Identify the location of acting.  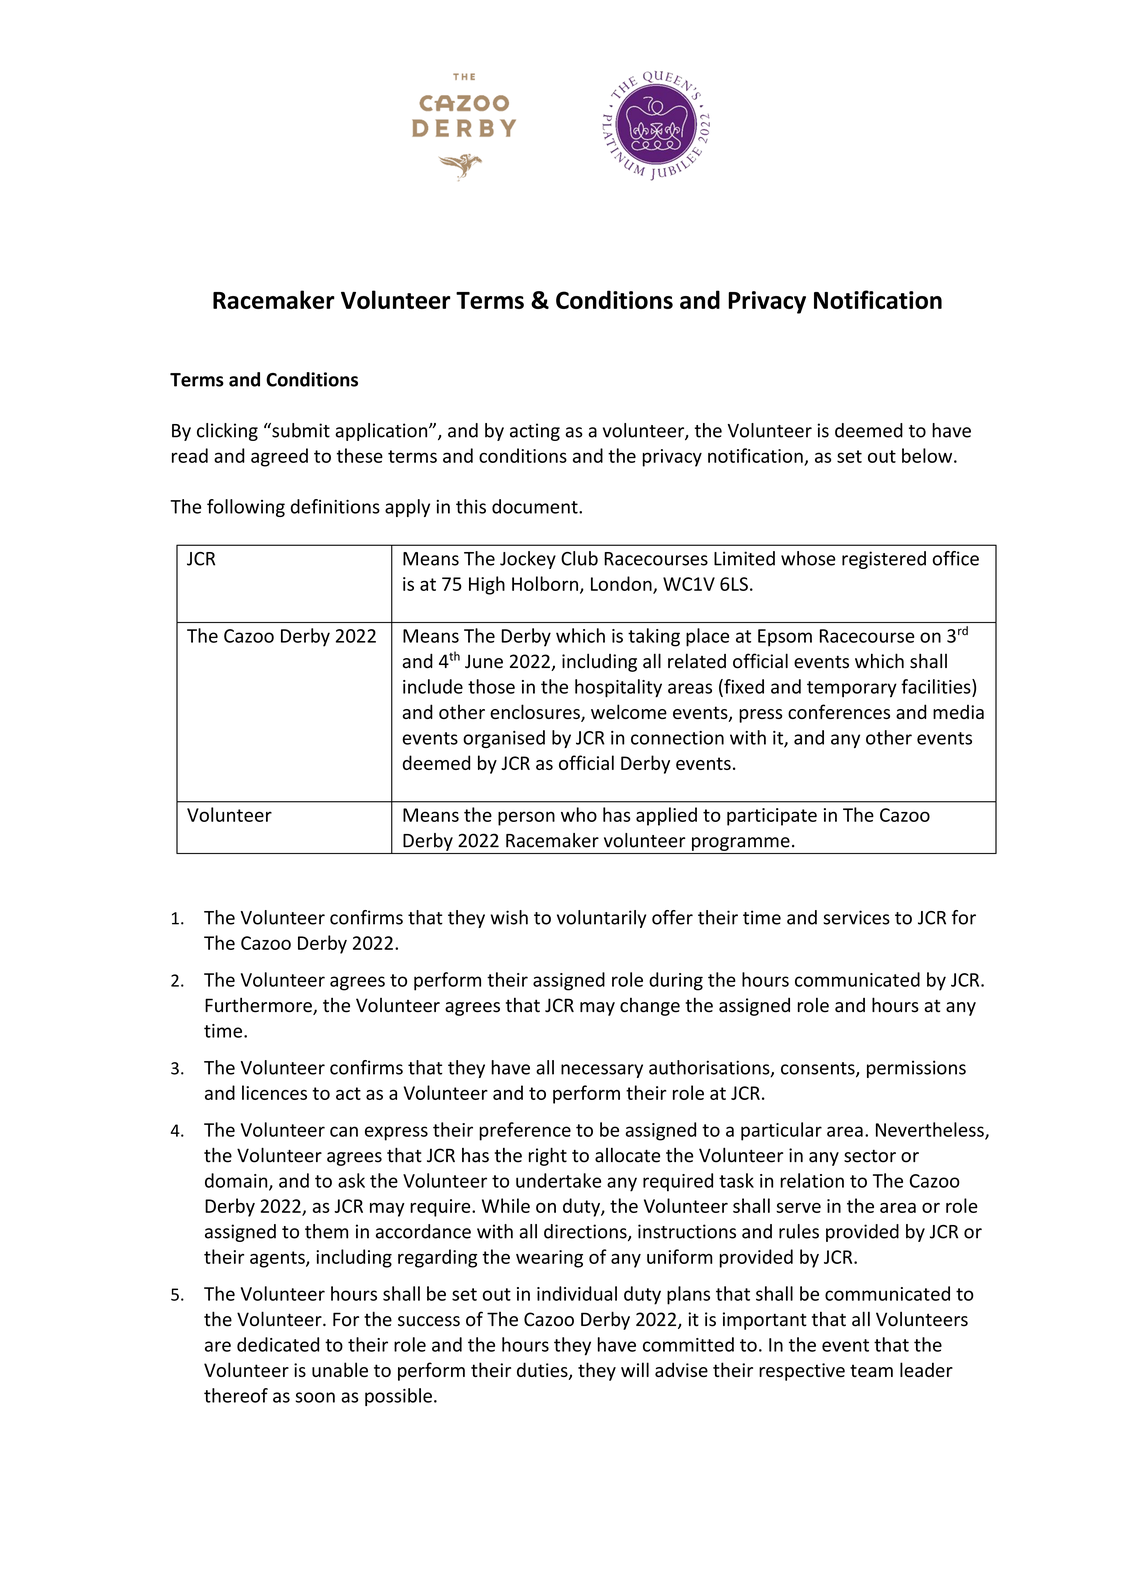
(535, 432).
